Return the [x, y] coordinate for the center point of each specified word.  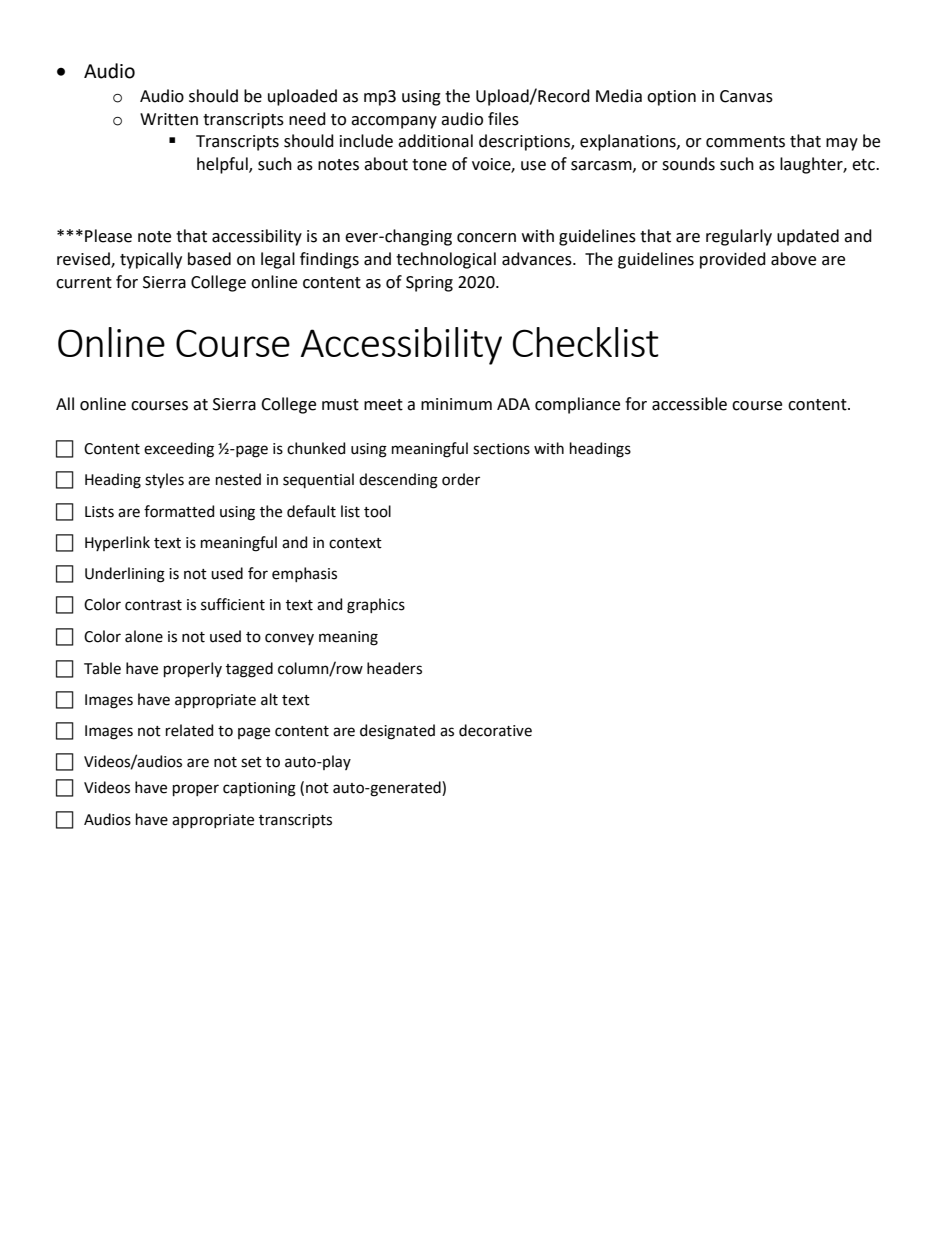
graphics [376, 606]
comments [745, 142]
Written [169, 119]
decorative [495, 730]
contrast [153, 605]
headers [394, 668]
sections [501, 449]
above [793, 259]
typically [151, 260]
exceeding [179, 450]
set [251, 762]
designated [397, 732]
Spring [429, 284]
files [503, 119]
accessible [689, 404]
